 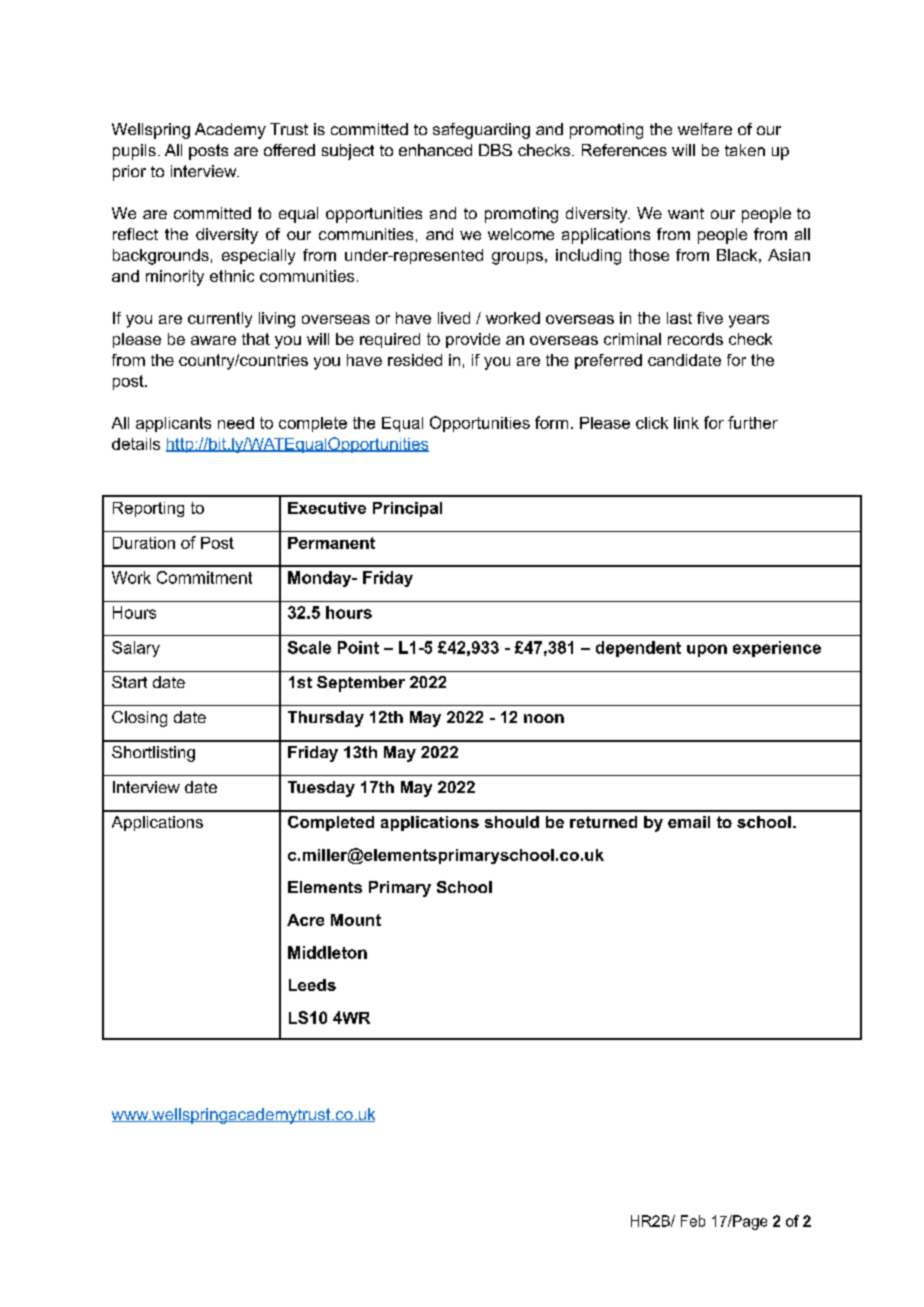 What do you see at coordinates (693, 1221) in the document?
I see `Feb` at bounding box center [693, 1221].
